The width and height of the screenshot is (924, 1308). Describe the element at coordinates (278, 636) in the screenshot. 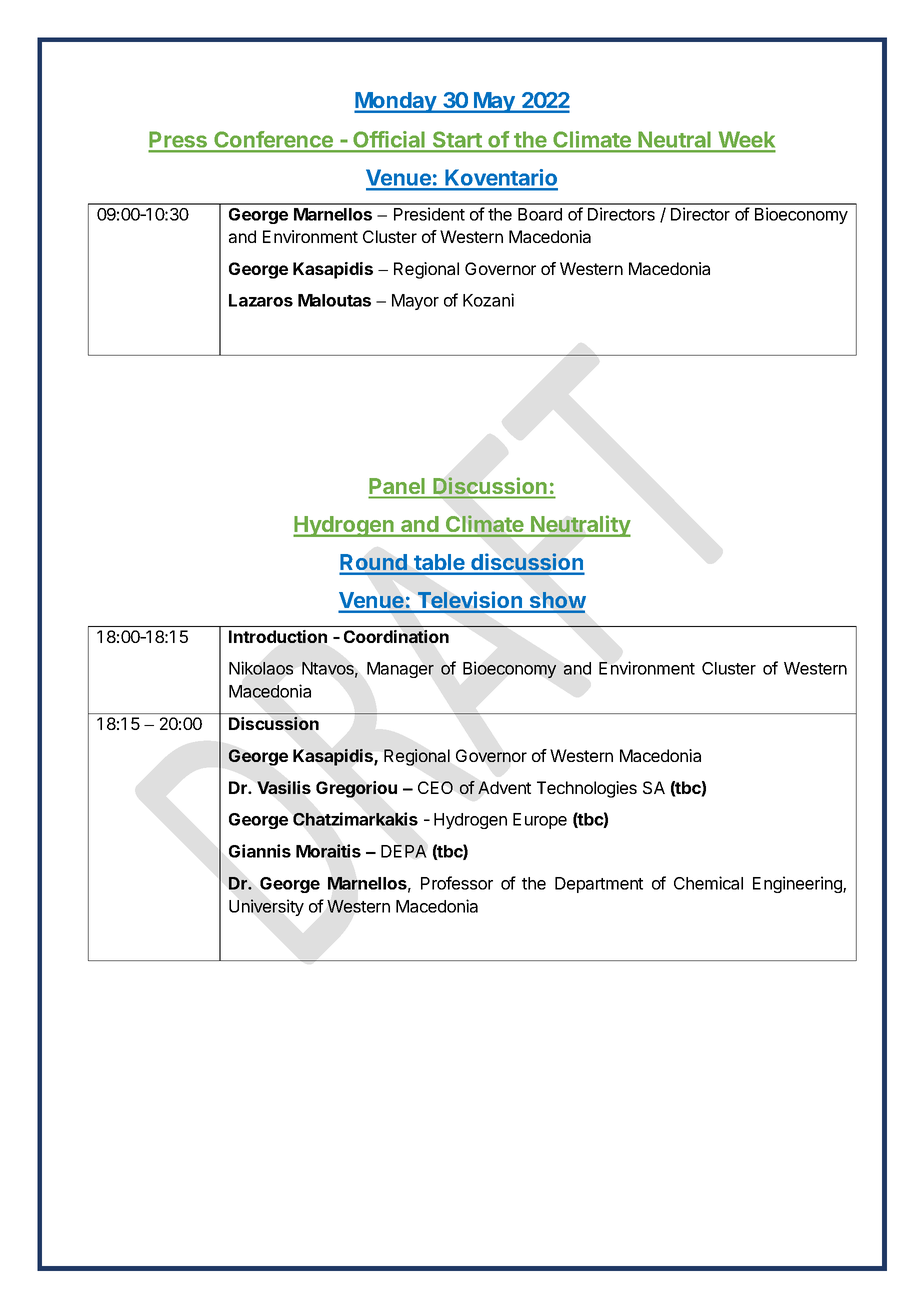

I see `Introduction` at that location.
